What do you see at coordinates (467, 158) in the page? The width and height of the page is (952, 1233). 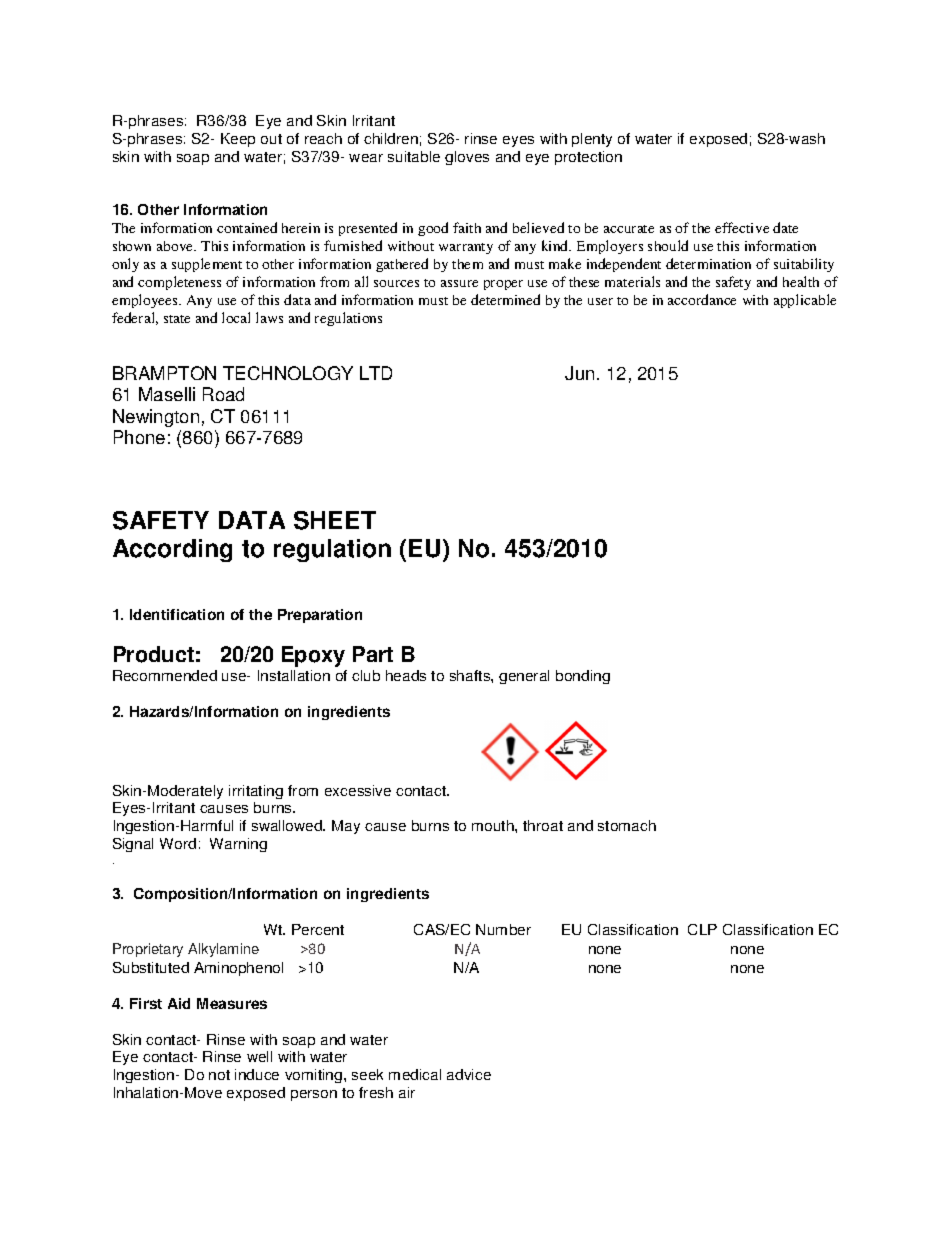 I see `gloves` at bounding box center [467, 158].
